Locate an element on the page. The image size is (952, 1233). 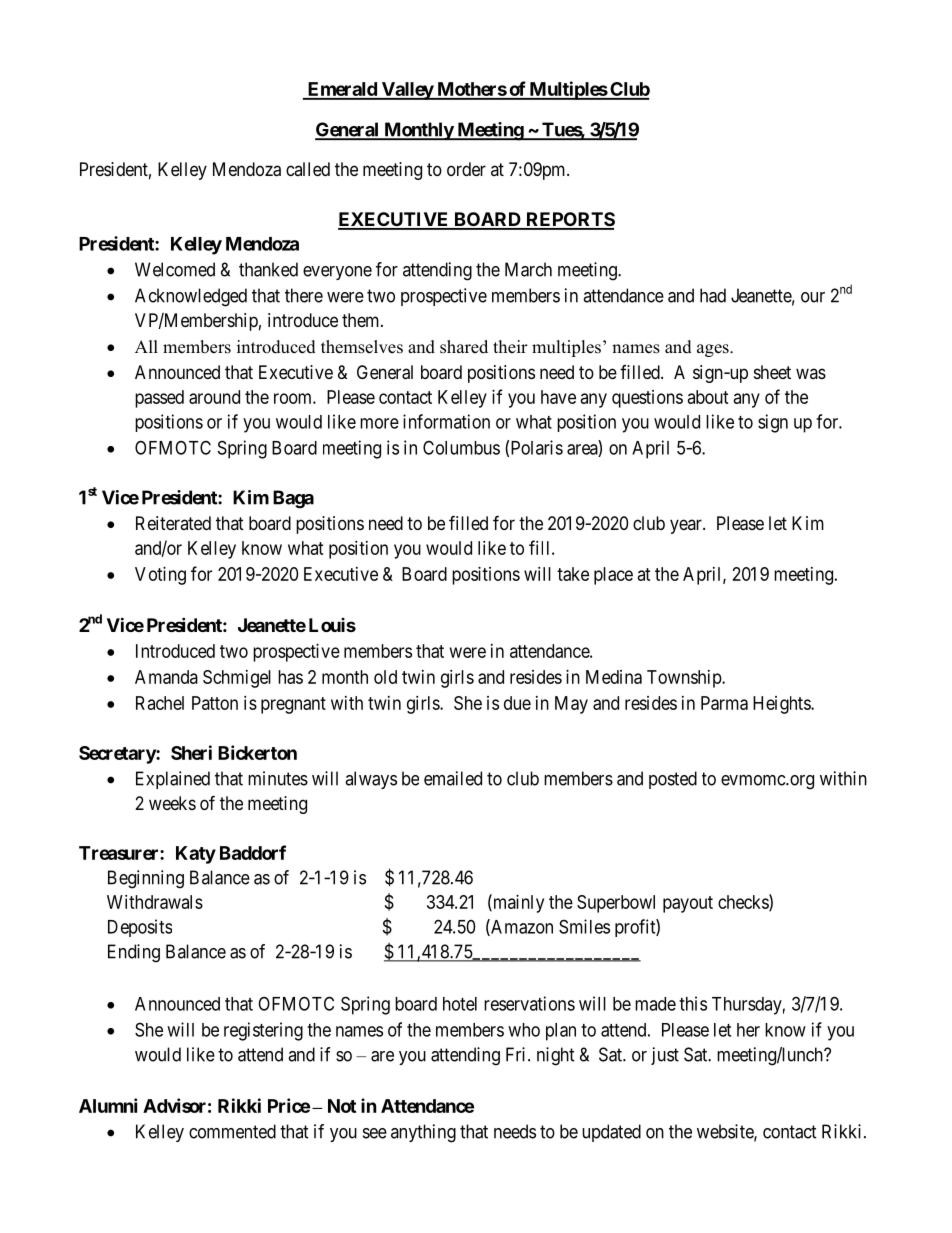
commented is located at coordinates (232, 1131).
